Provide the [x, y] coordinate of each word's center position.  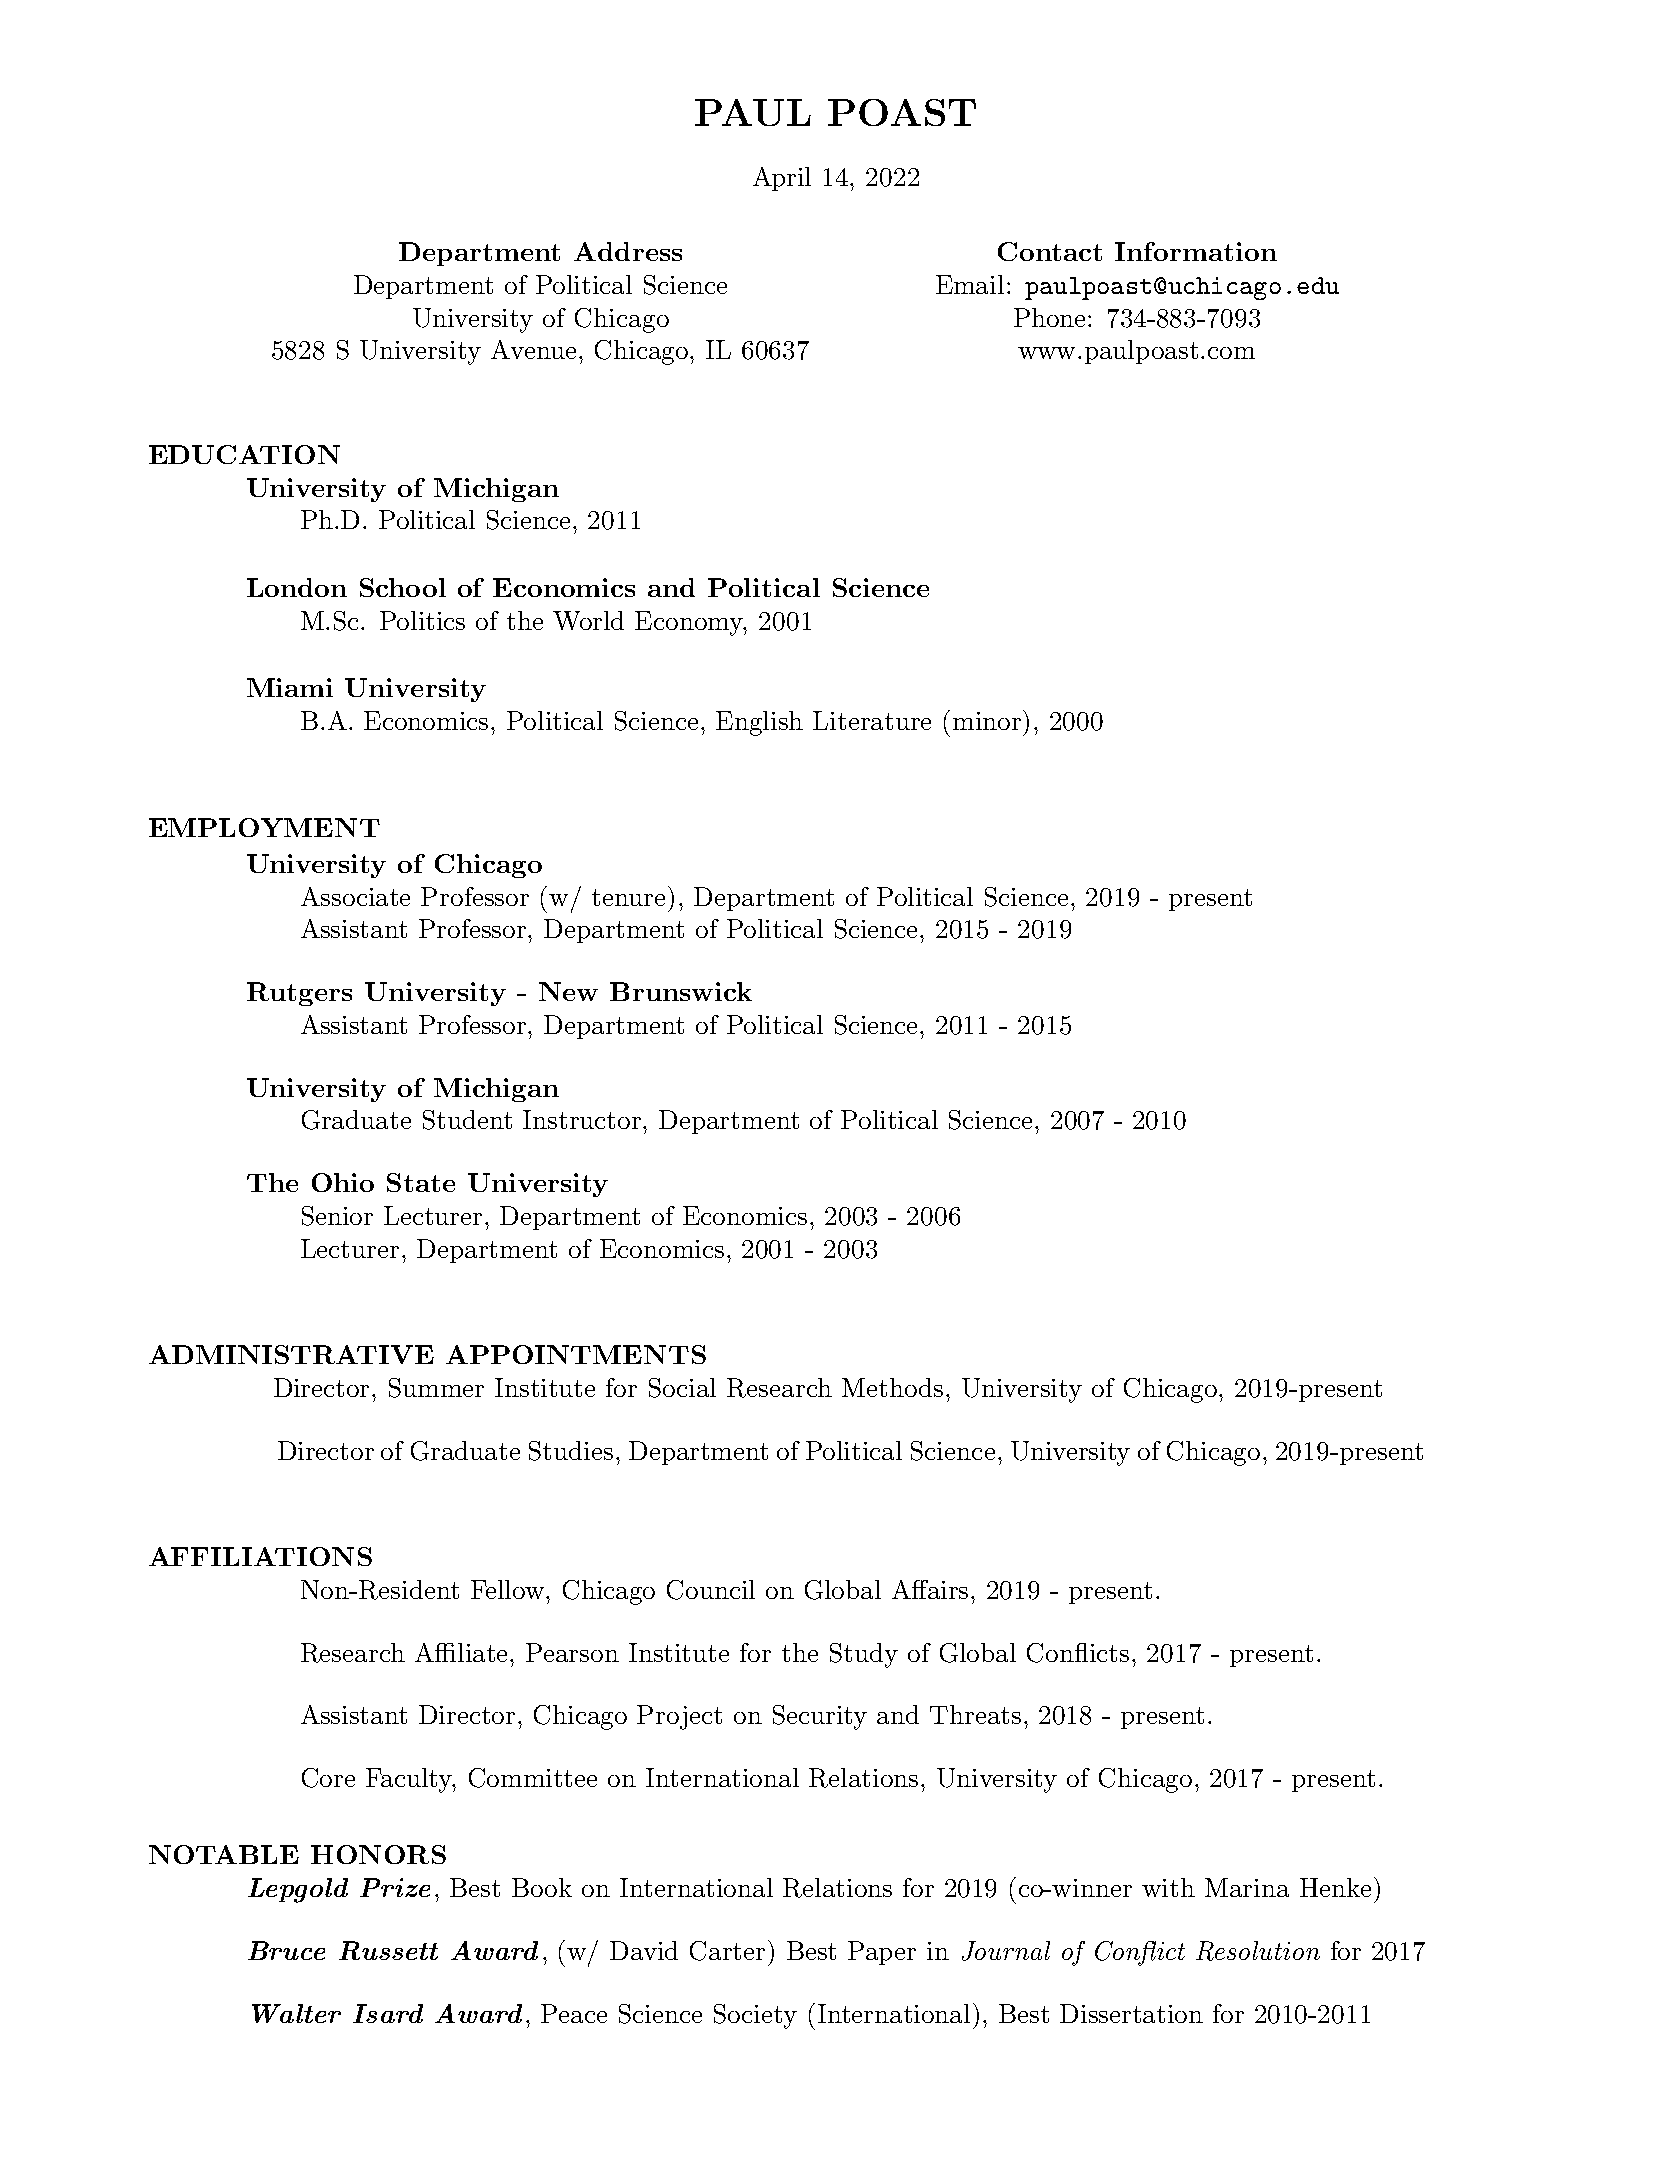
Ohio [343, 1182]
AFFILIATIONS [260, 1556]
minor [988, 720]
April [782, 179]
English [759, 723]
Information [1196, 251]
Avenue [533, 349]
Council [711, 1590]
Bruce [286, 1950]
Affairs [932, 1589]
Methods [892, 1387]
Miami [290, 687]
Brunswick [681, 991]
